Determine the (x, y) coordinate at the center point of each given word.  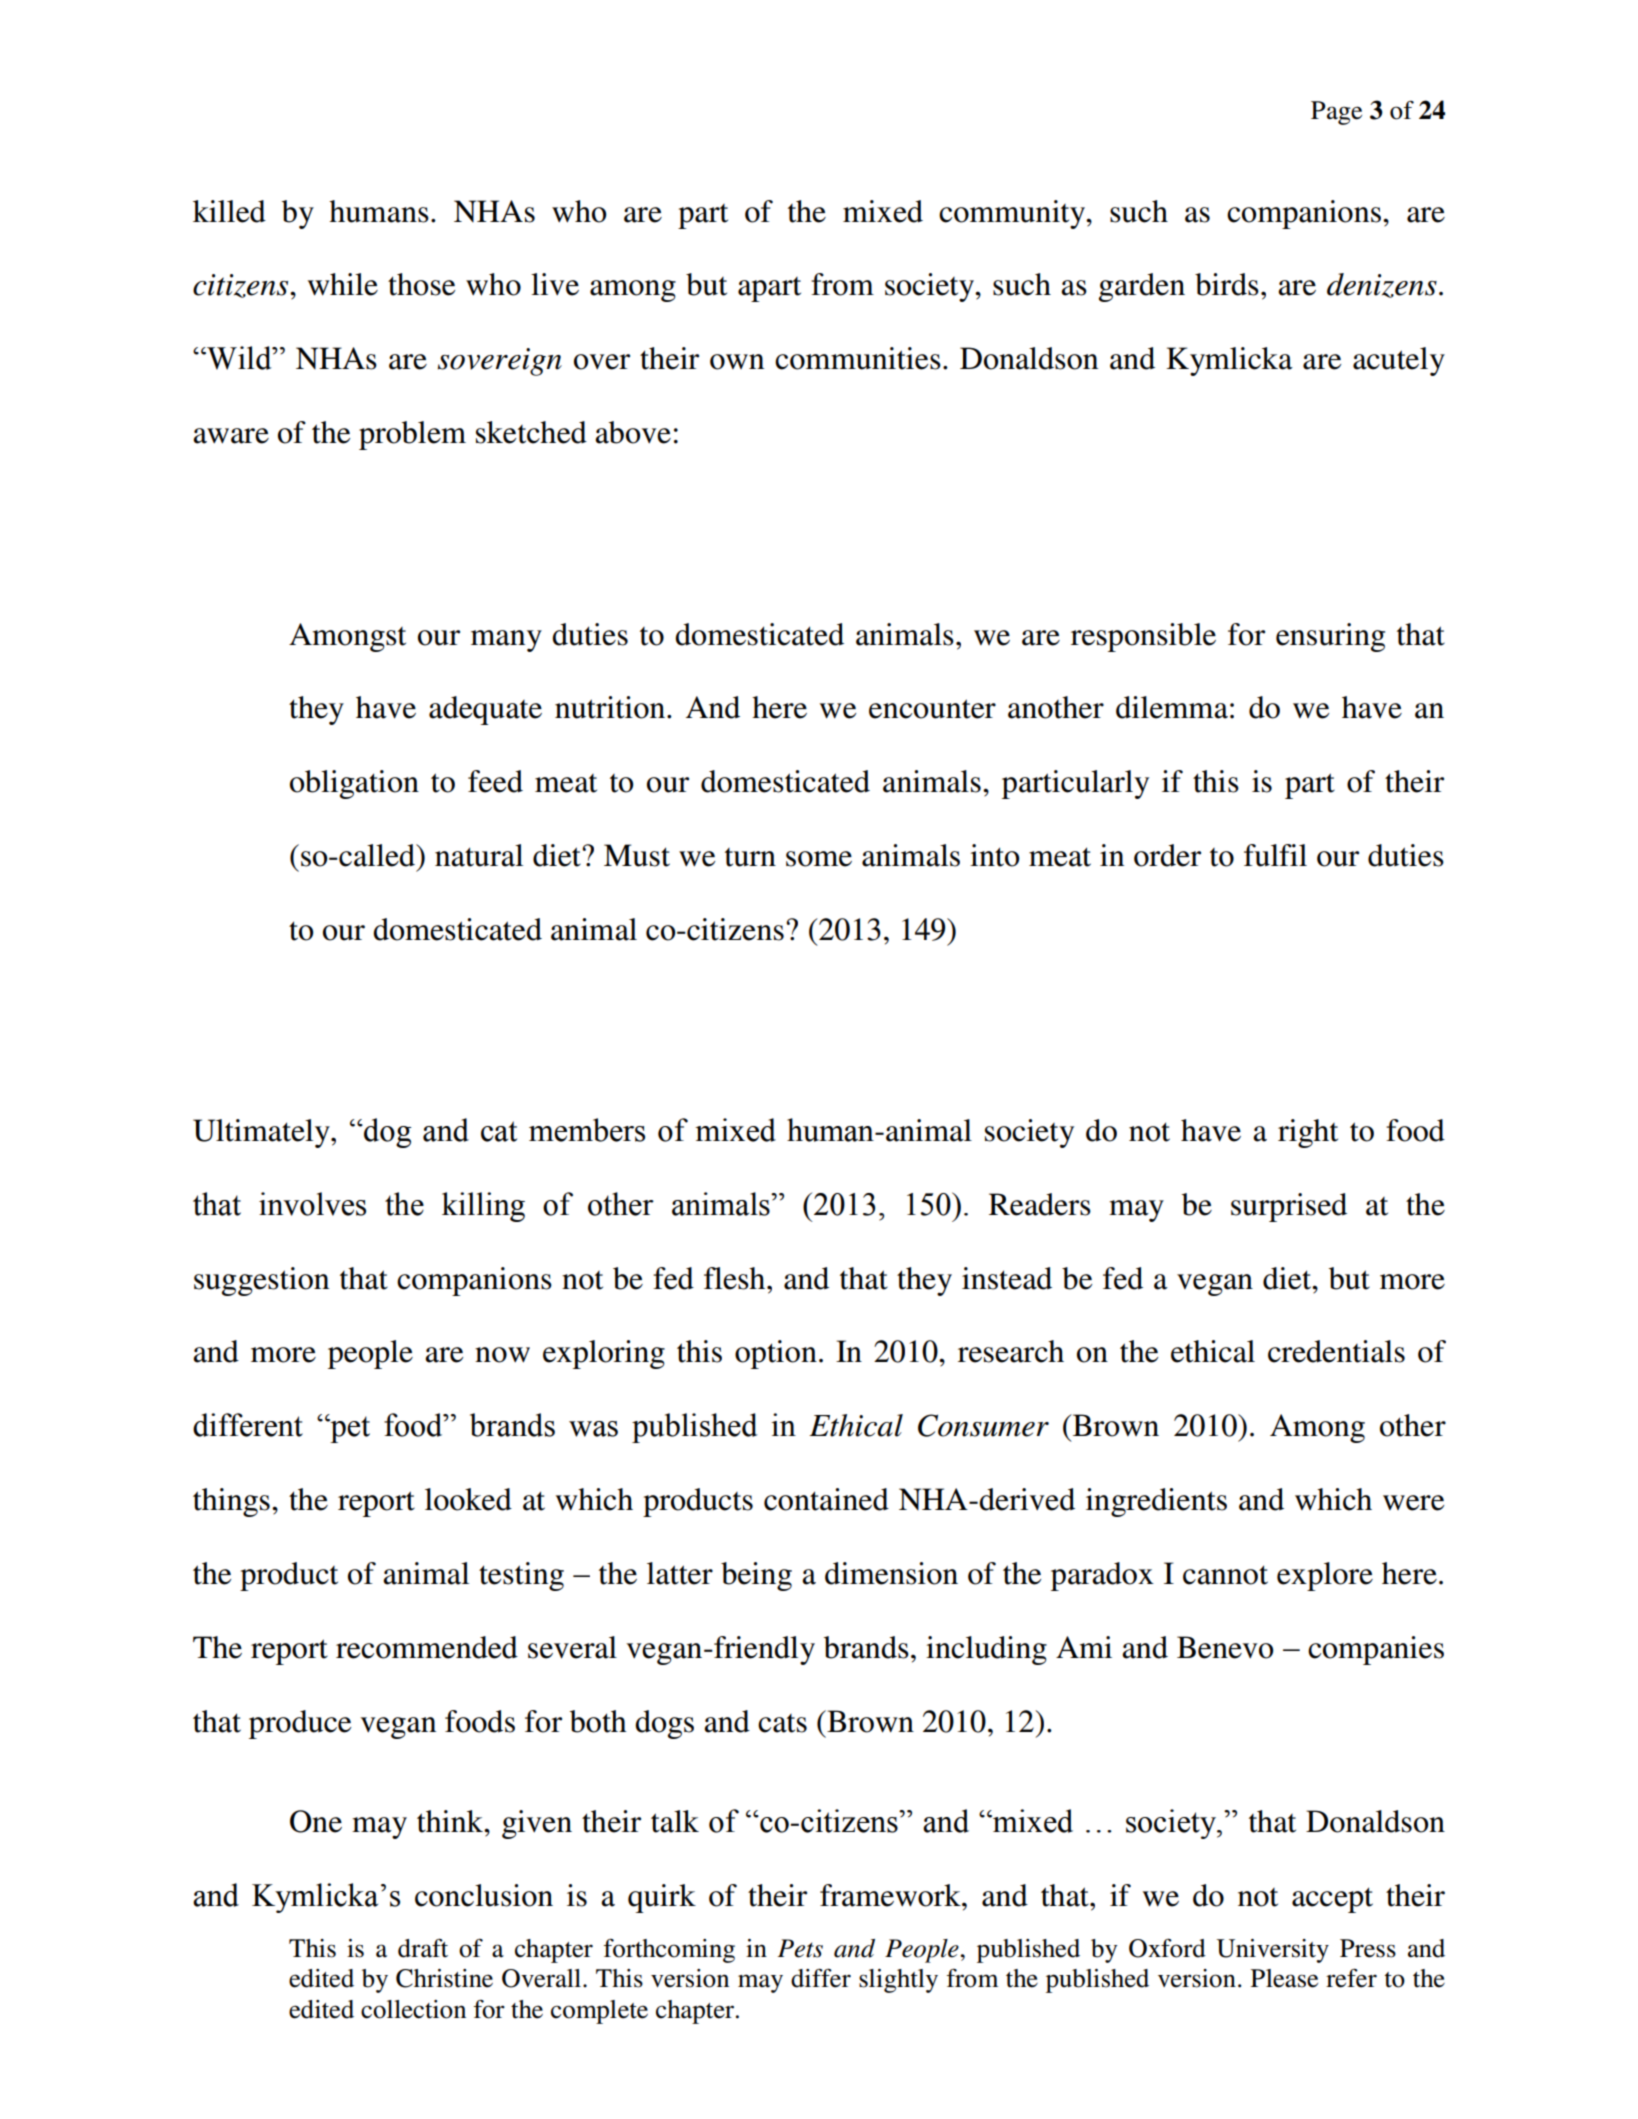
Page (1336, 113)
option (776, 1354)
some (819, 859)
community (1013, 214)
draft (423, 1948)
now (502, 1355)
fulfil (1275, 855)
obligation (354, 784)
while (343, 284)
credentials (1336, 1351)
